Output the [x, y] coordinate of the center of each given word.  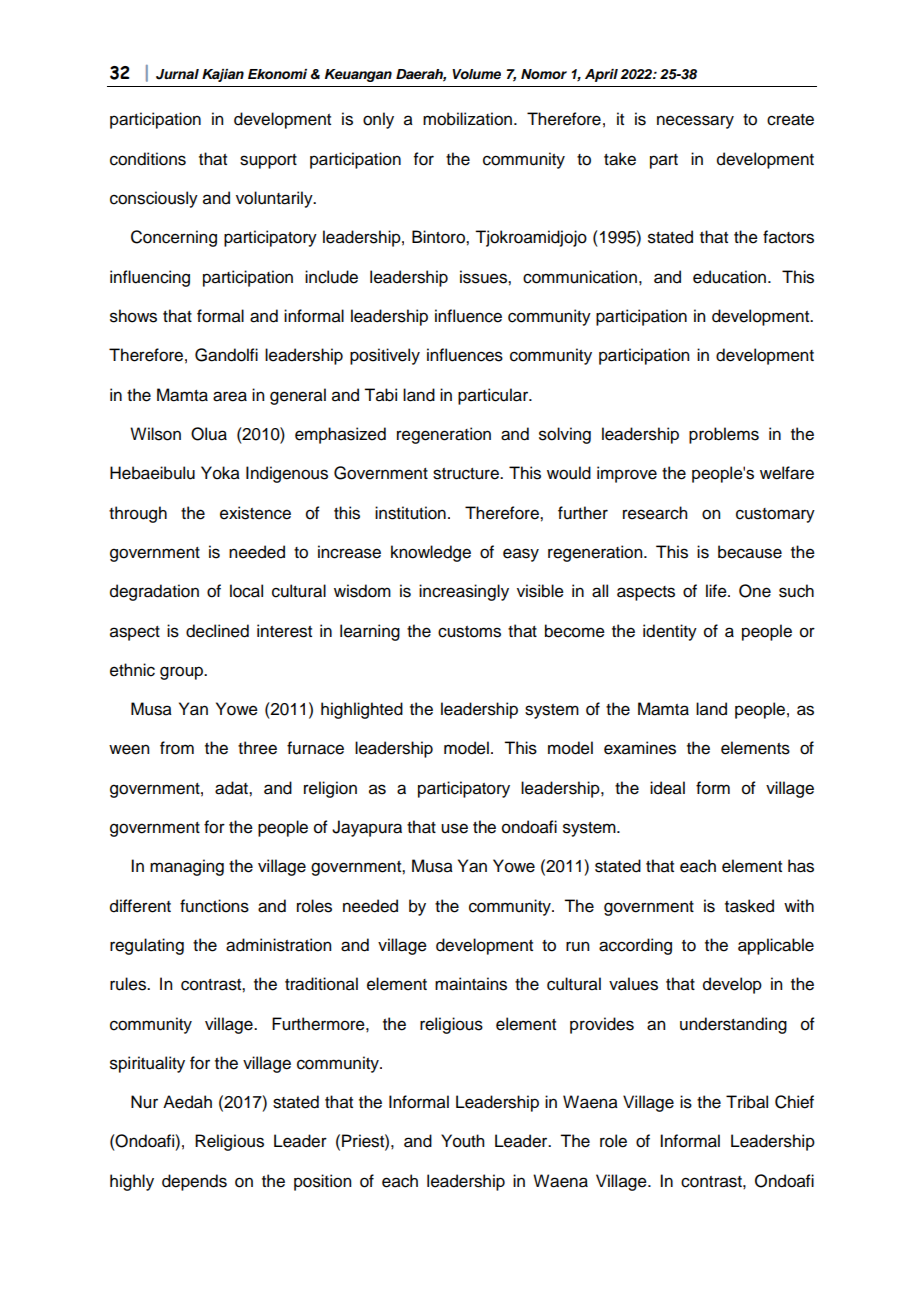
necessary [695, 122]
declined [217, 631]
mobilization [467, 119]
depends [194, 1182]
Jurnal [177, 74]
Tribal [747, 1102]
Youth [462, 1141]
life [717, 591]
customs [469, 632]
